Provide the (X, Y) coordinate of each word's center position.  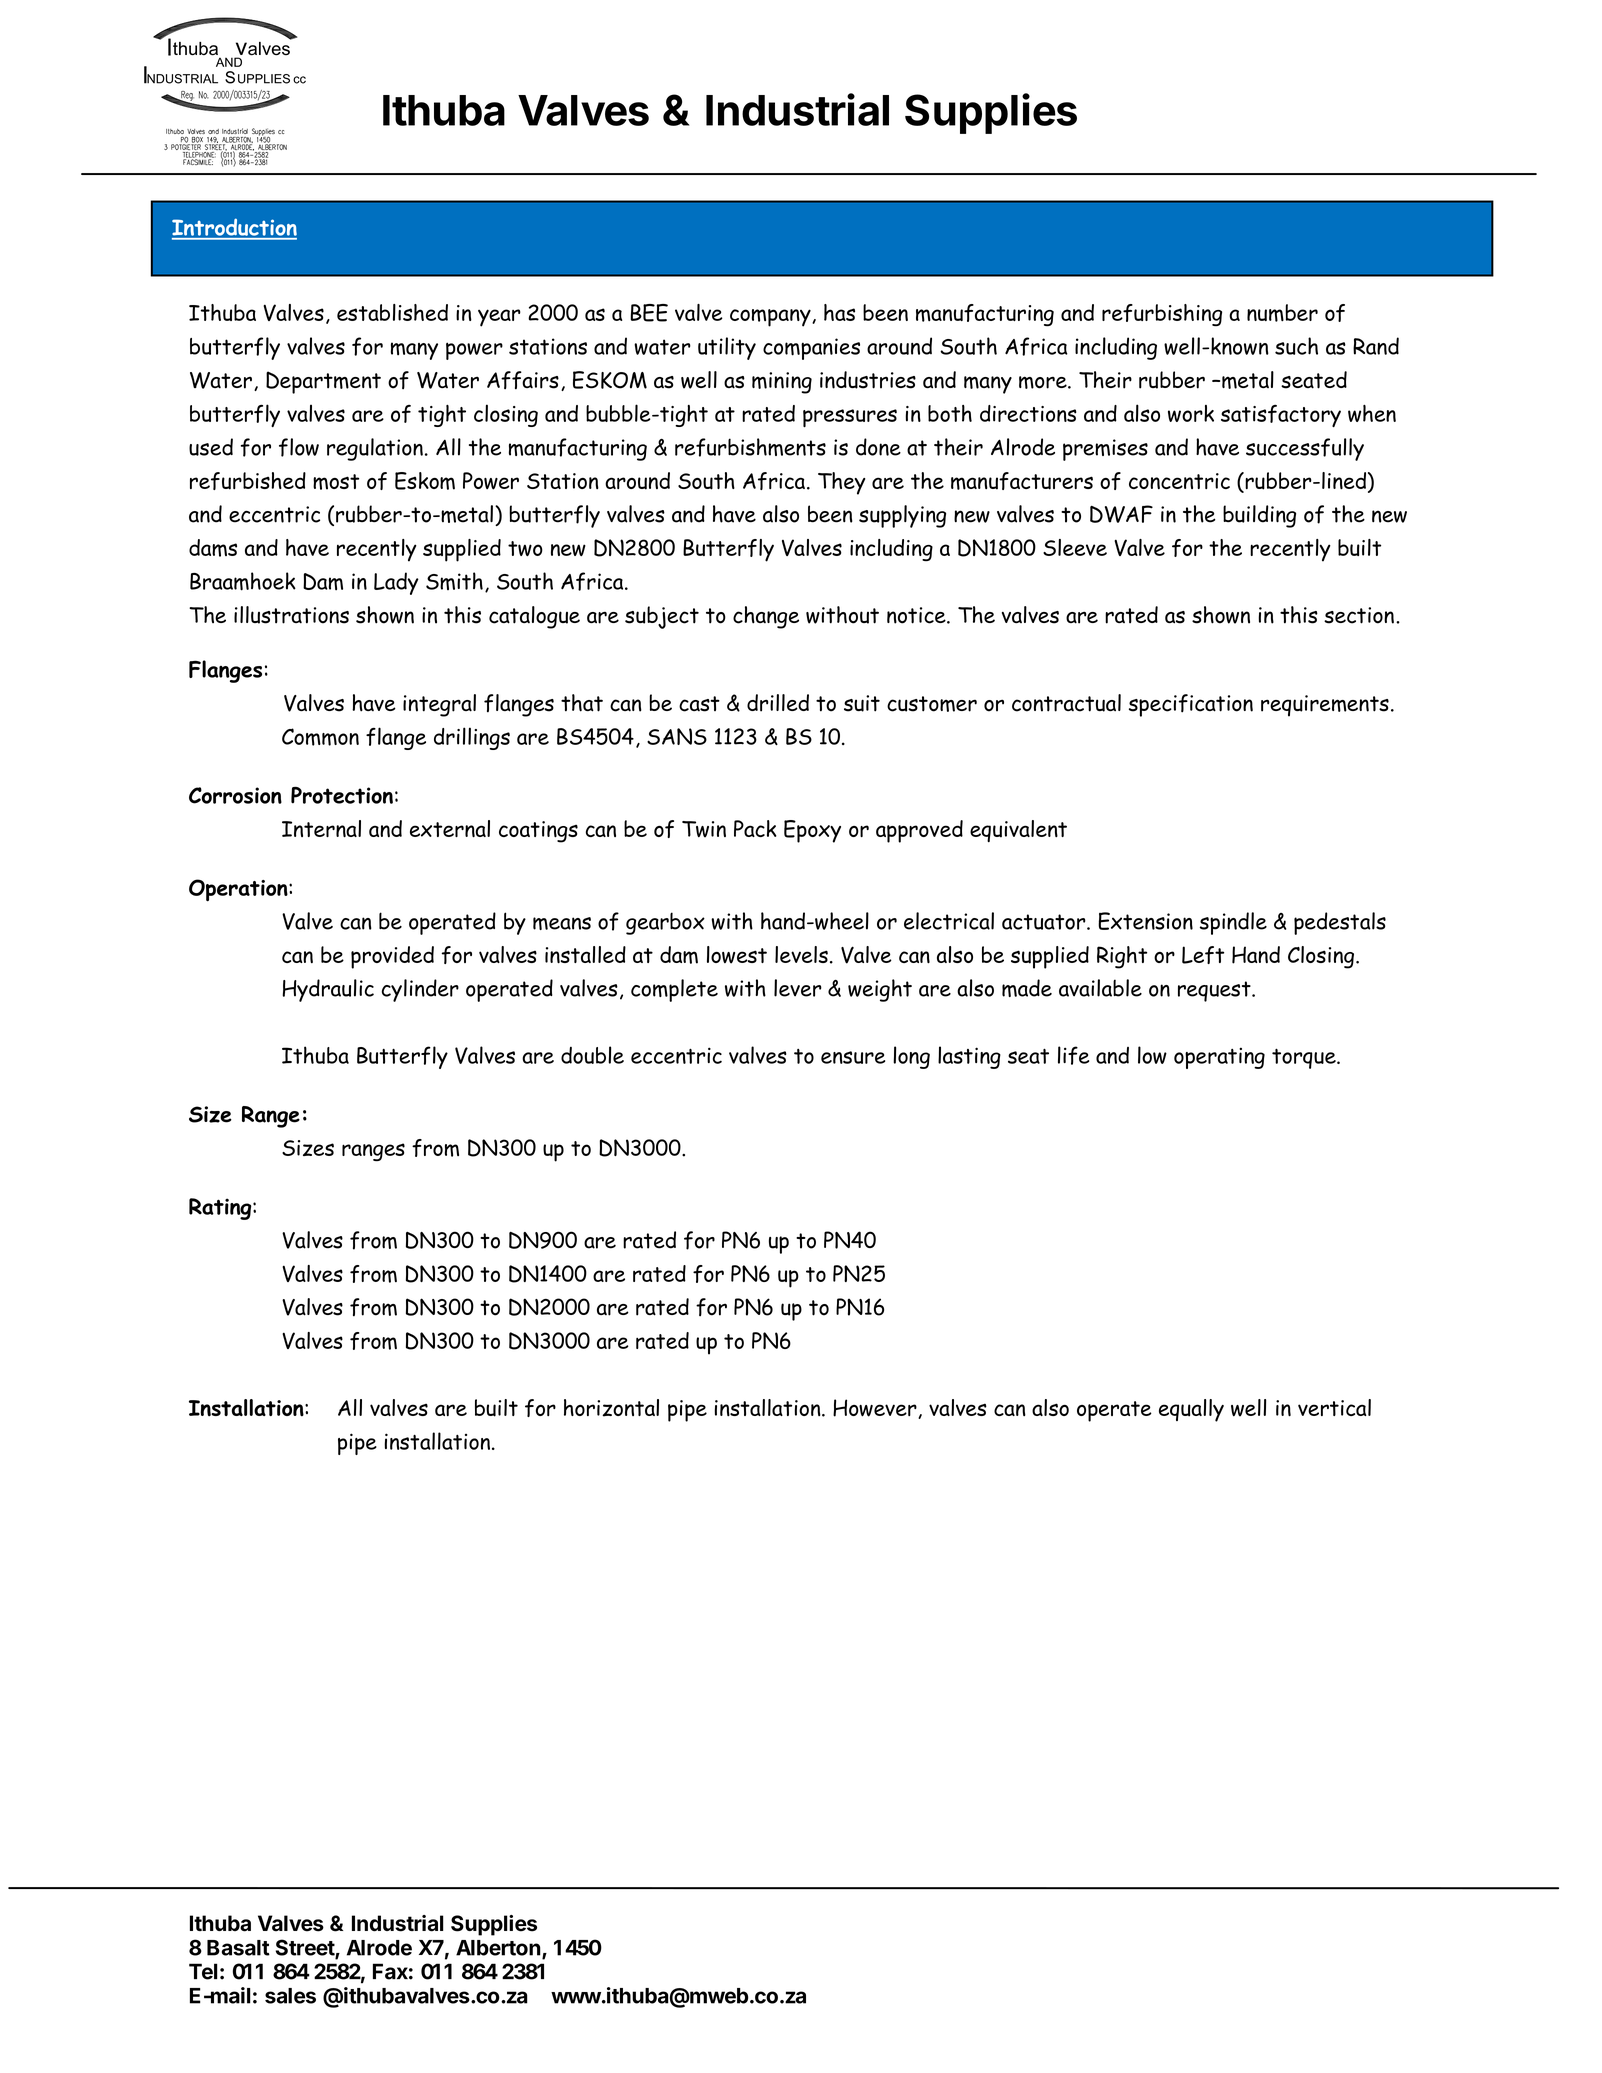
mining (782, 383)
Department (323, 382)
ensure (853, 1057)
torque (1305, 1058)
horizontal (611, 1408)
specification (1191, 705)
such (1296, 346)
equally (1191, 1410)
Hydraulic (328, 990)
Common (320, 737)
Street (306, 1948)
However (876, 1409)
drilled (778, 703)
